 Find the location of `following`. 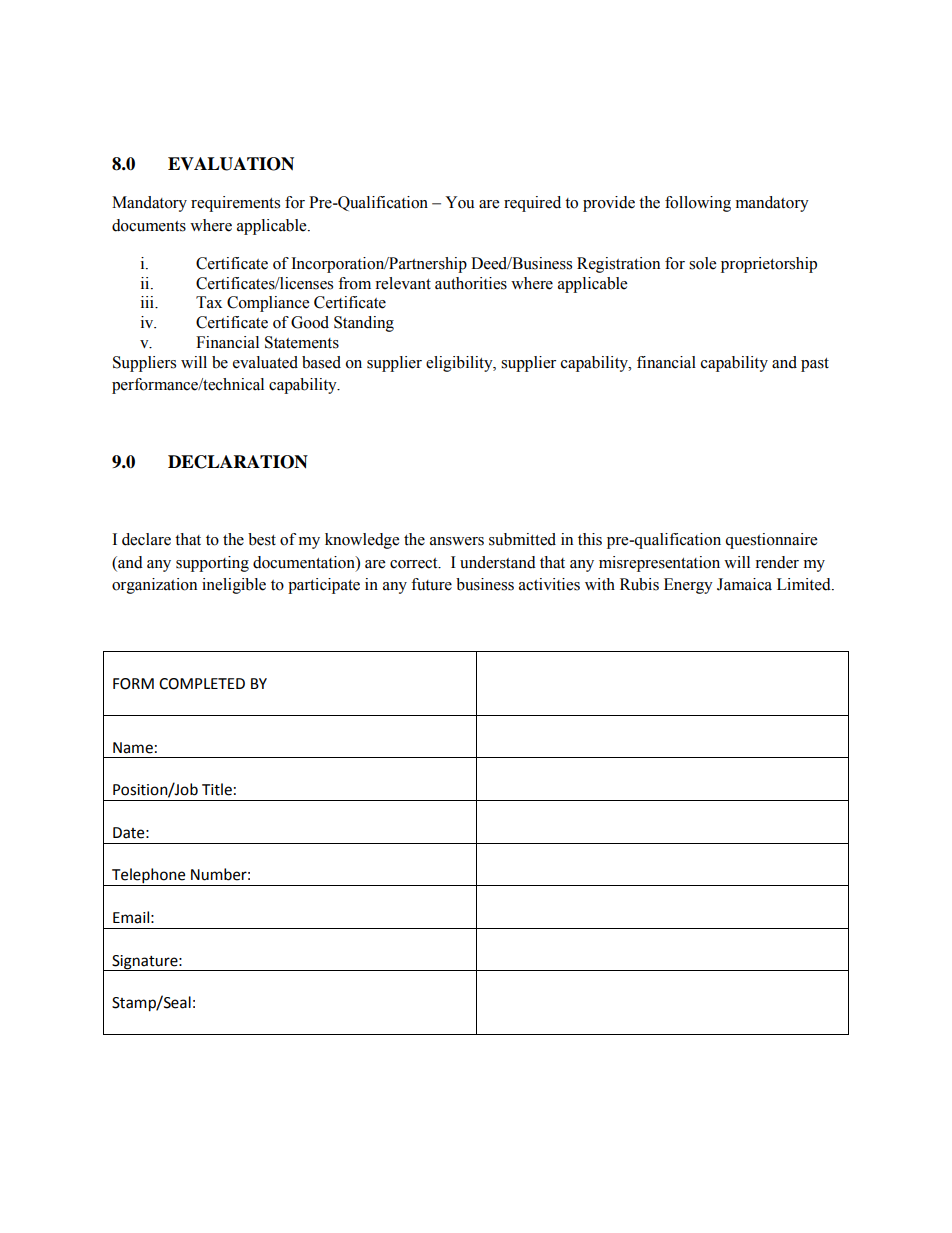

following is located at coordinates (698, 204).
